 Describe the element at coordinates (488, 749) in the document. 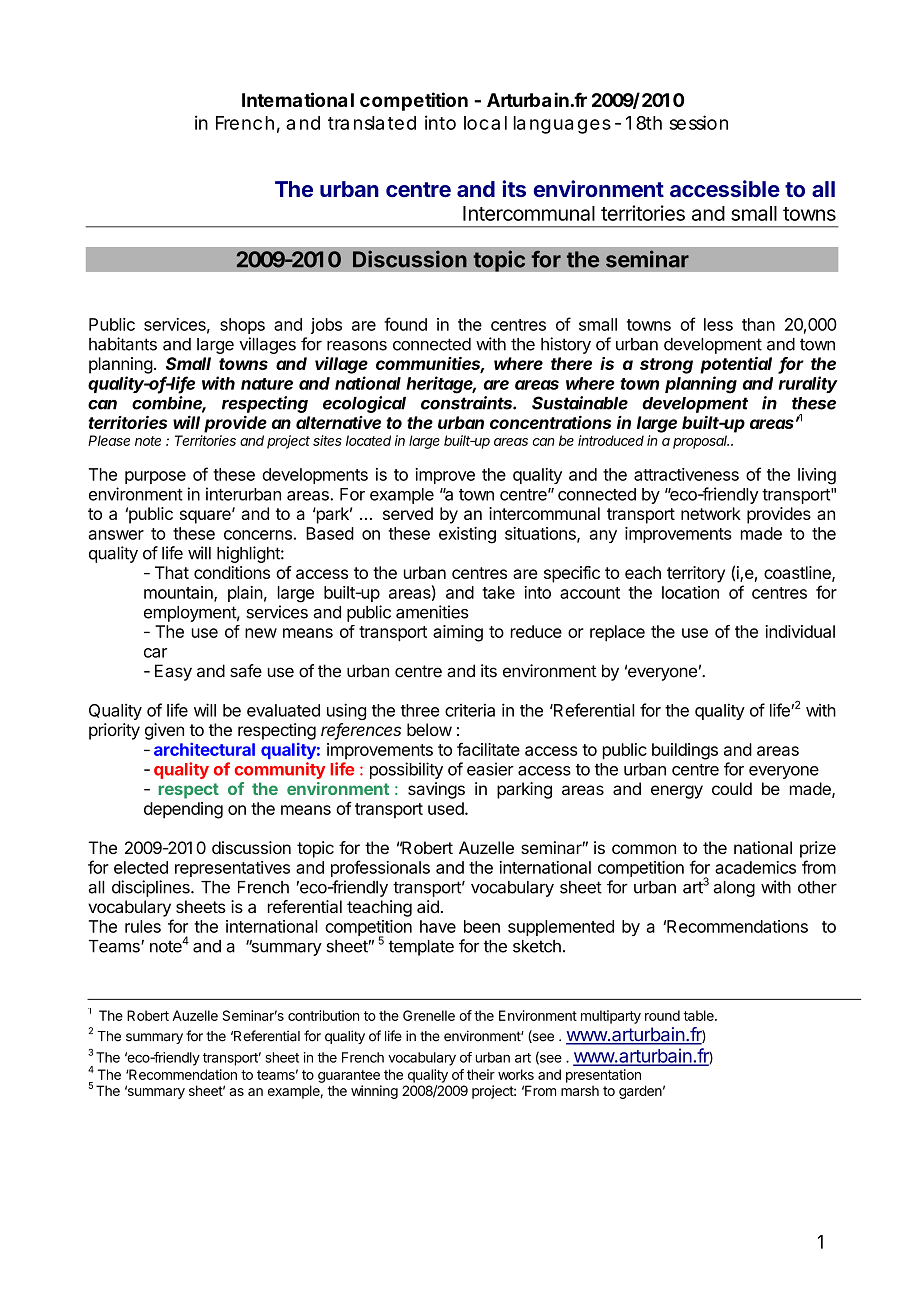

I see `facilitate` at that location.
